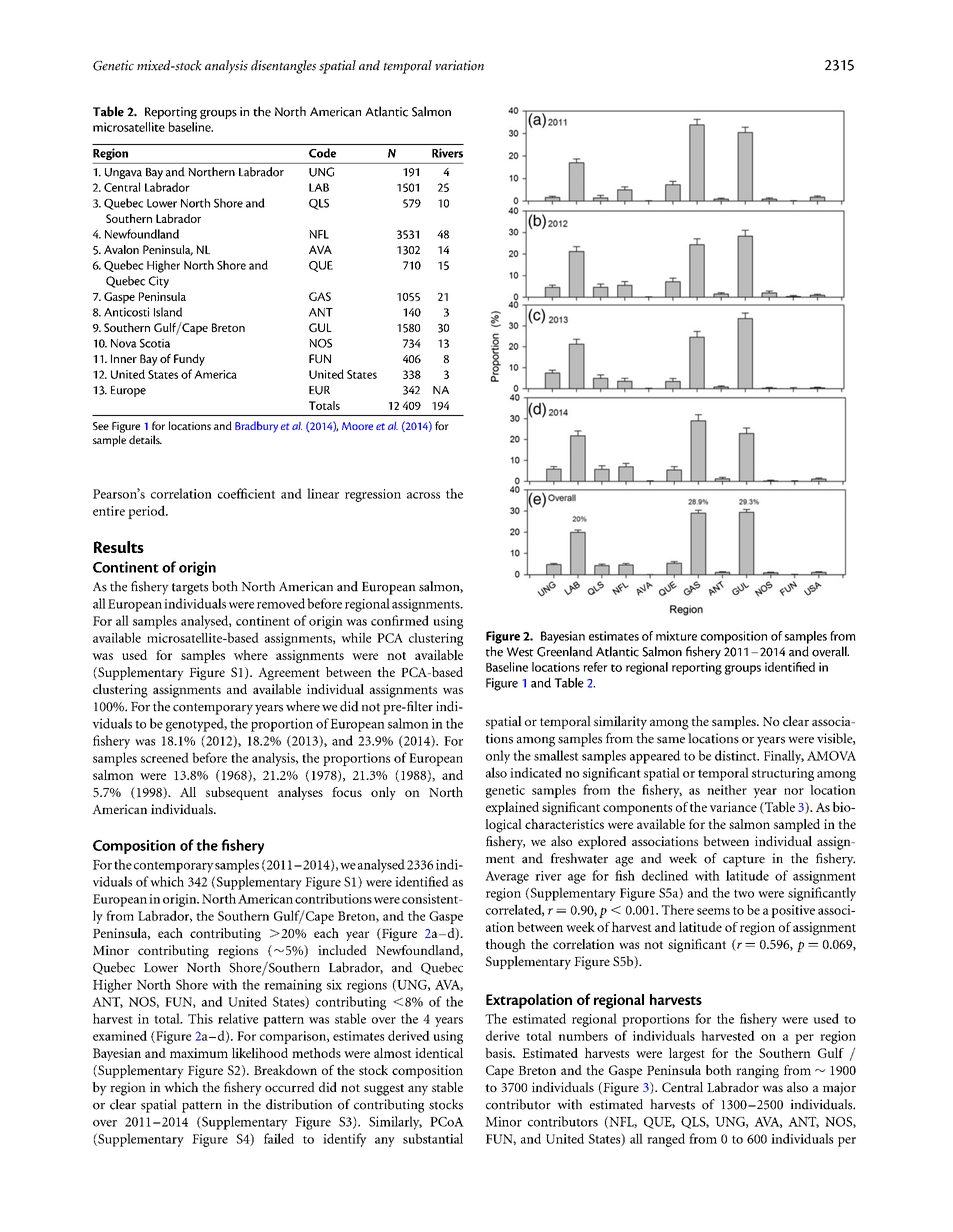 Image resolution: width=953 pixels, height=1232 pixels. I want to click on Avalon, so click(121, 249).
